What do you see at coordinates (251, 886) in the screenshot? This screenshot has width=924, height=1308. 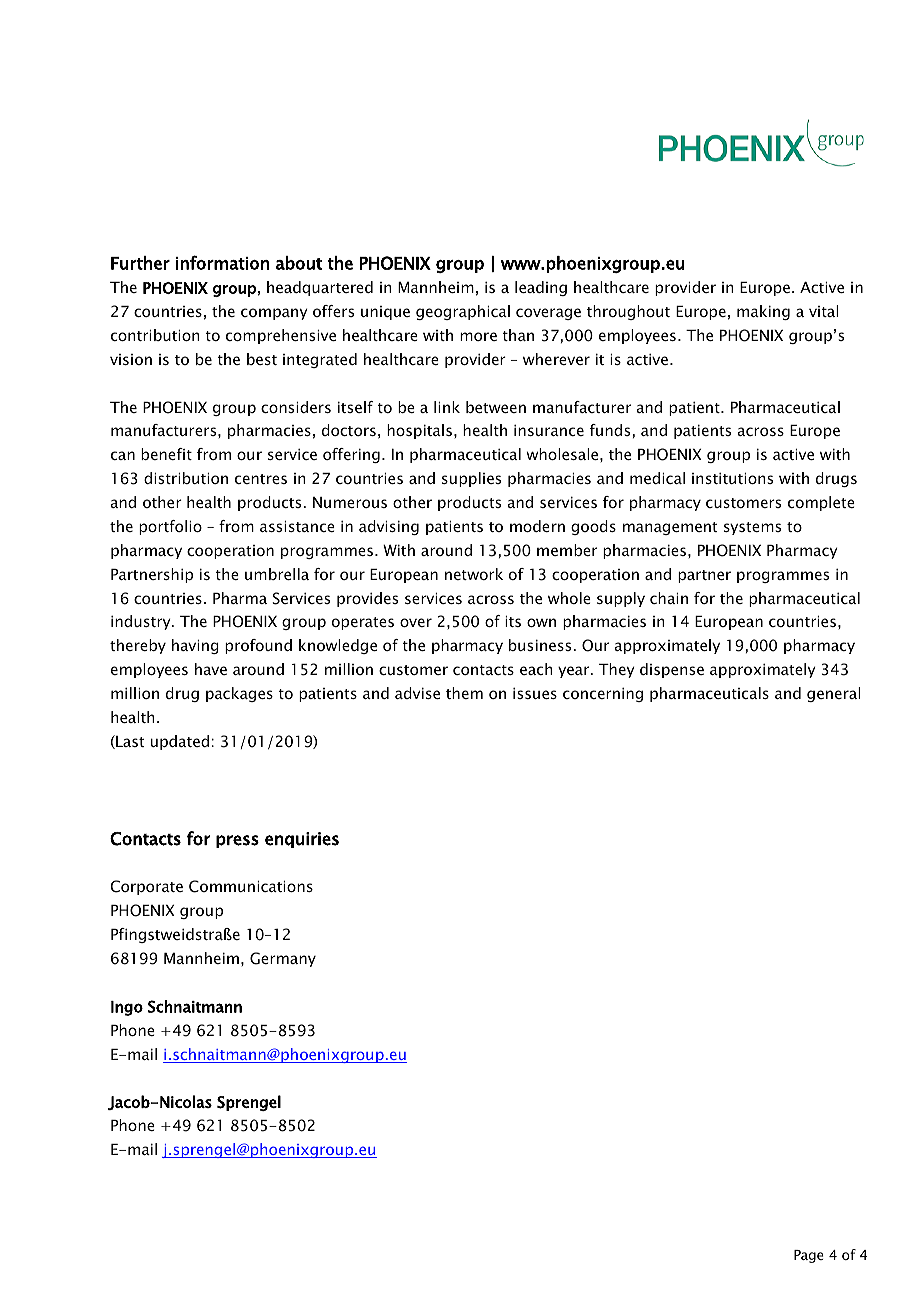 I see `Communications` at bounding box center [251, 886].
